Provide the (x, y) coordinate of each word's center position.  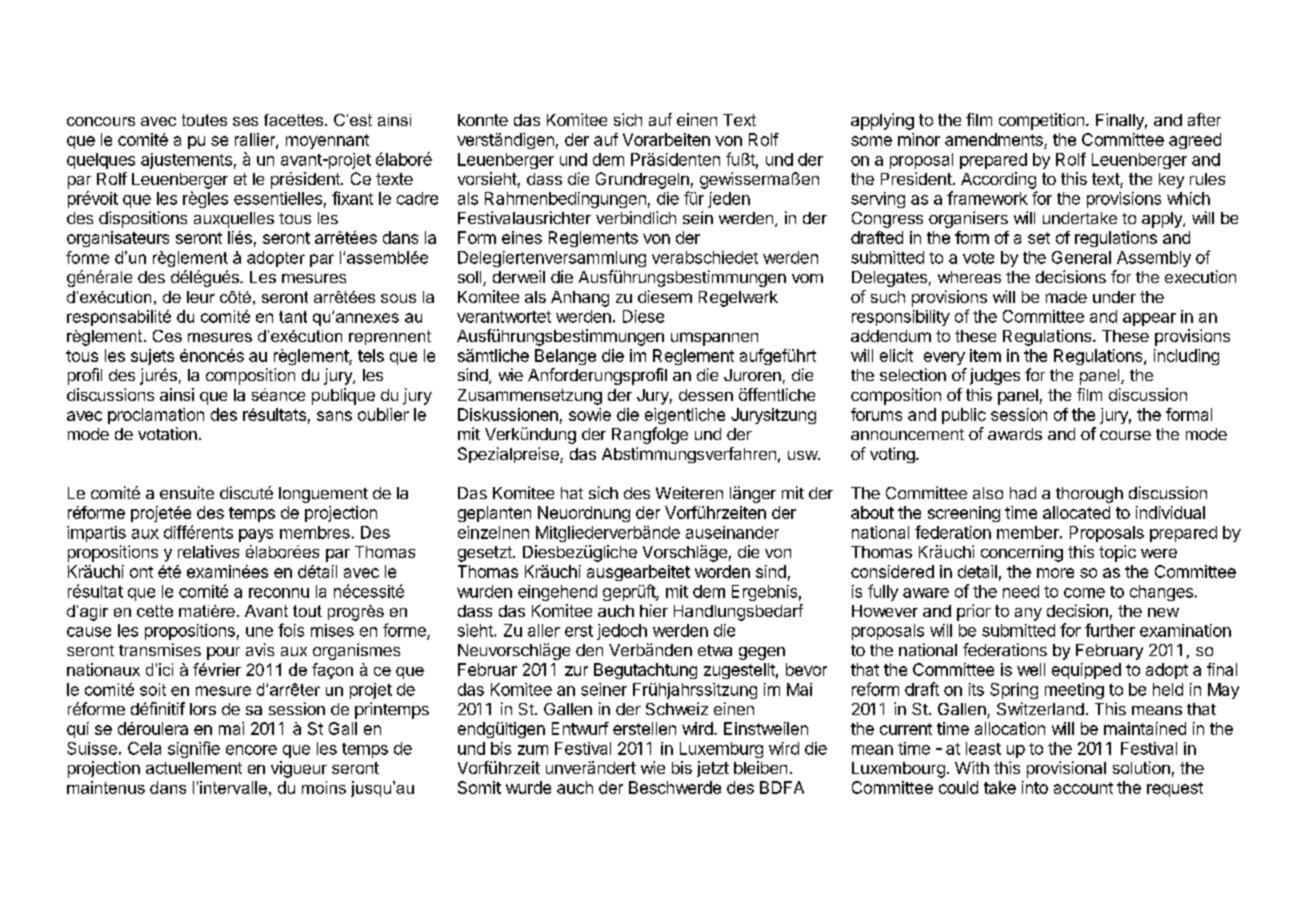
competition (1041, 121)
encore (251, 750)
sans (334, 416)
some (871, 141)
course (1125, 435)
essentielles (278, 198)
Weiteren (689, 492)
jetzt (713, 769)
